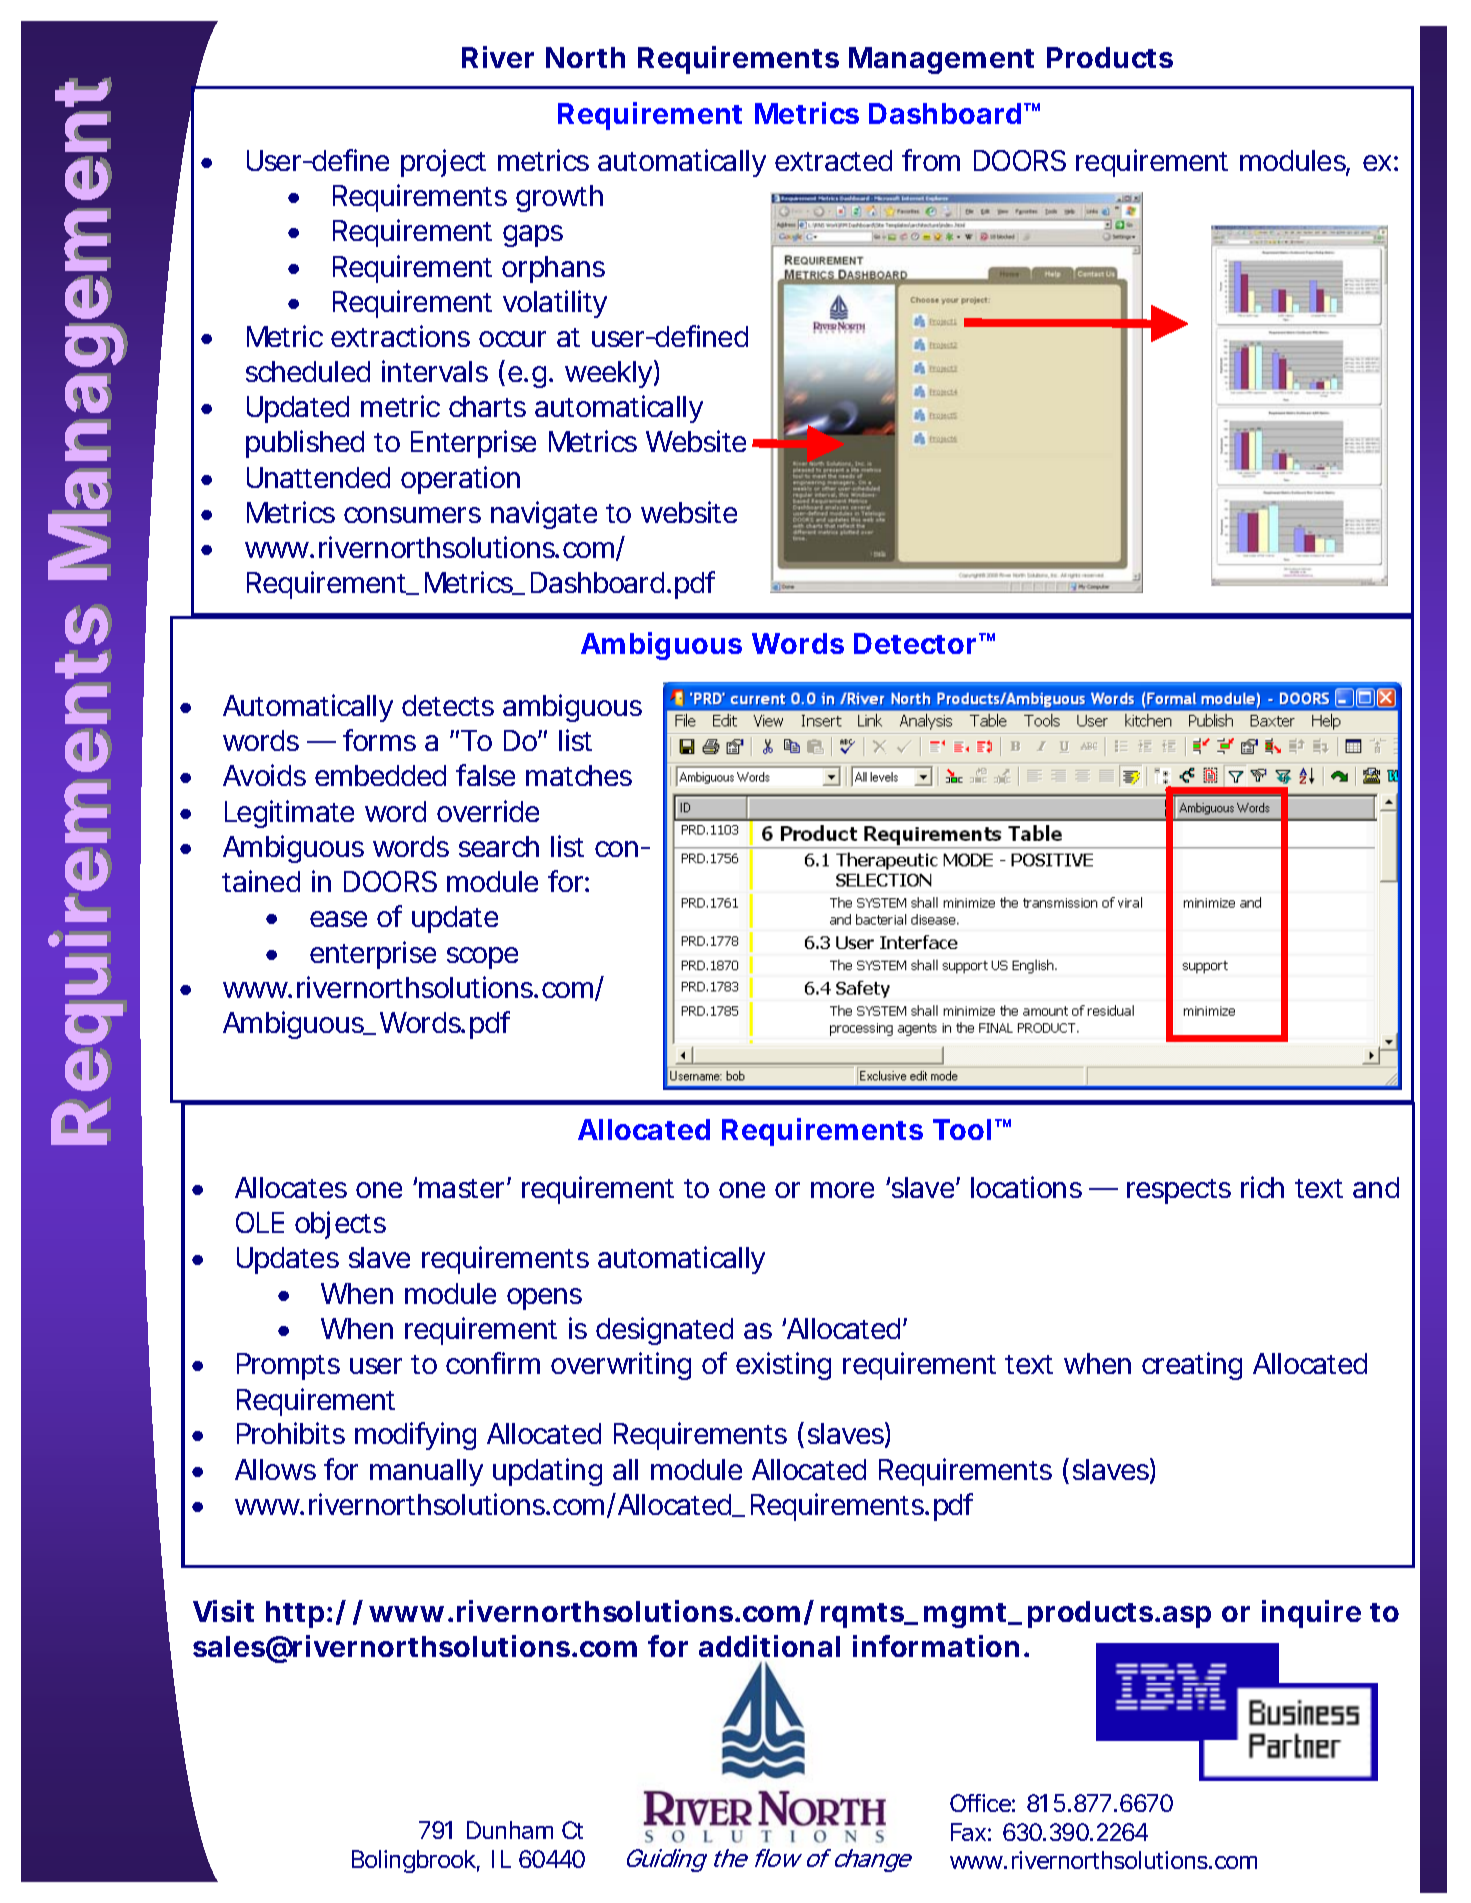  Describe the element at coordinates (968, 1832) in the image. I see `Fax` at that location.
